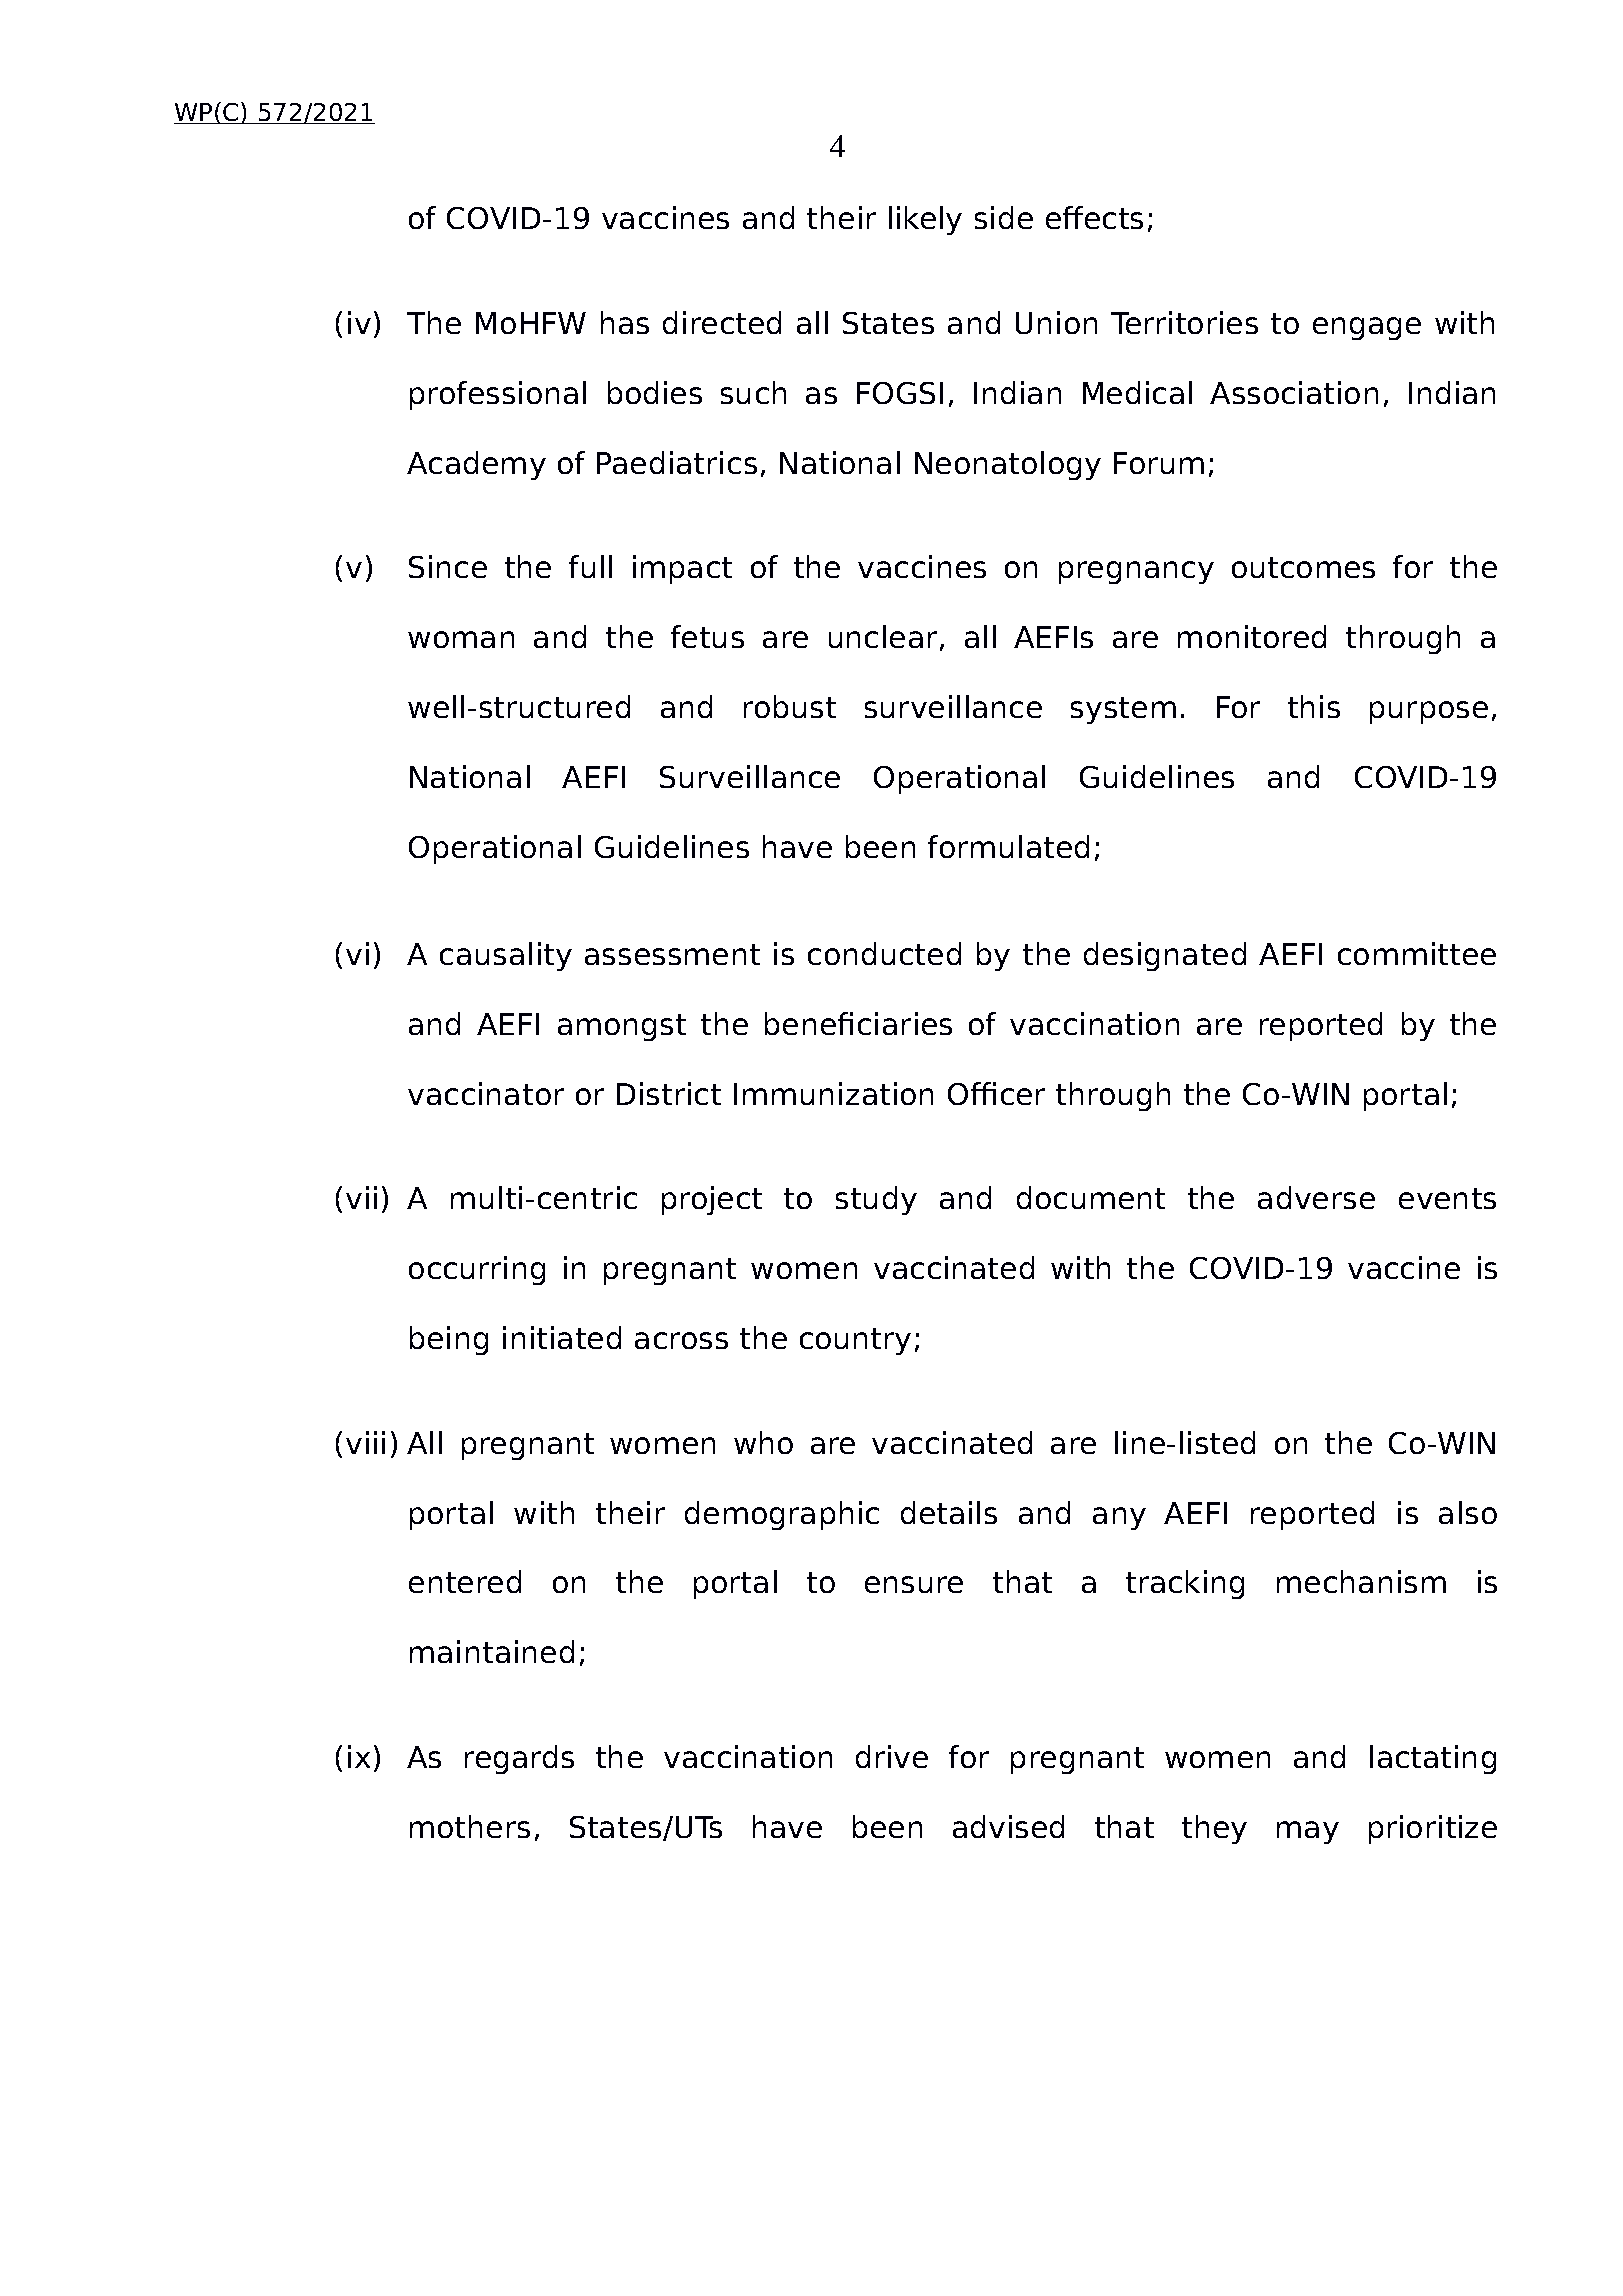  Describe the element at coordinates (625, 322) in the document. I see `has` at that location.
